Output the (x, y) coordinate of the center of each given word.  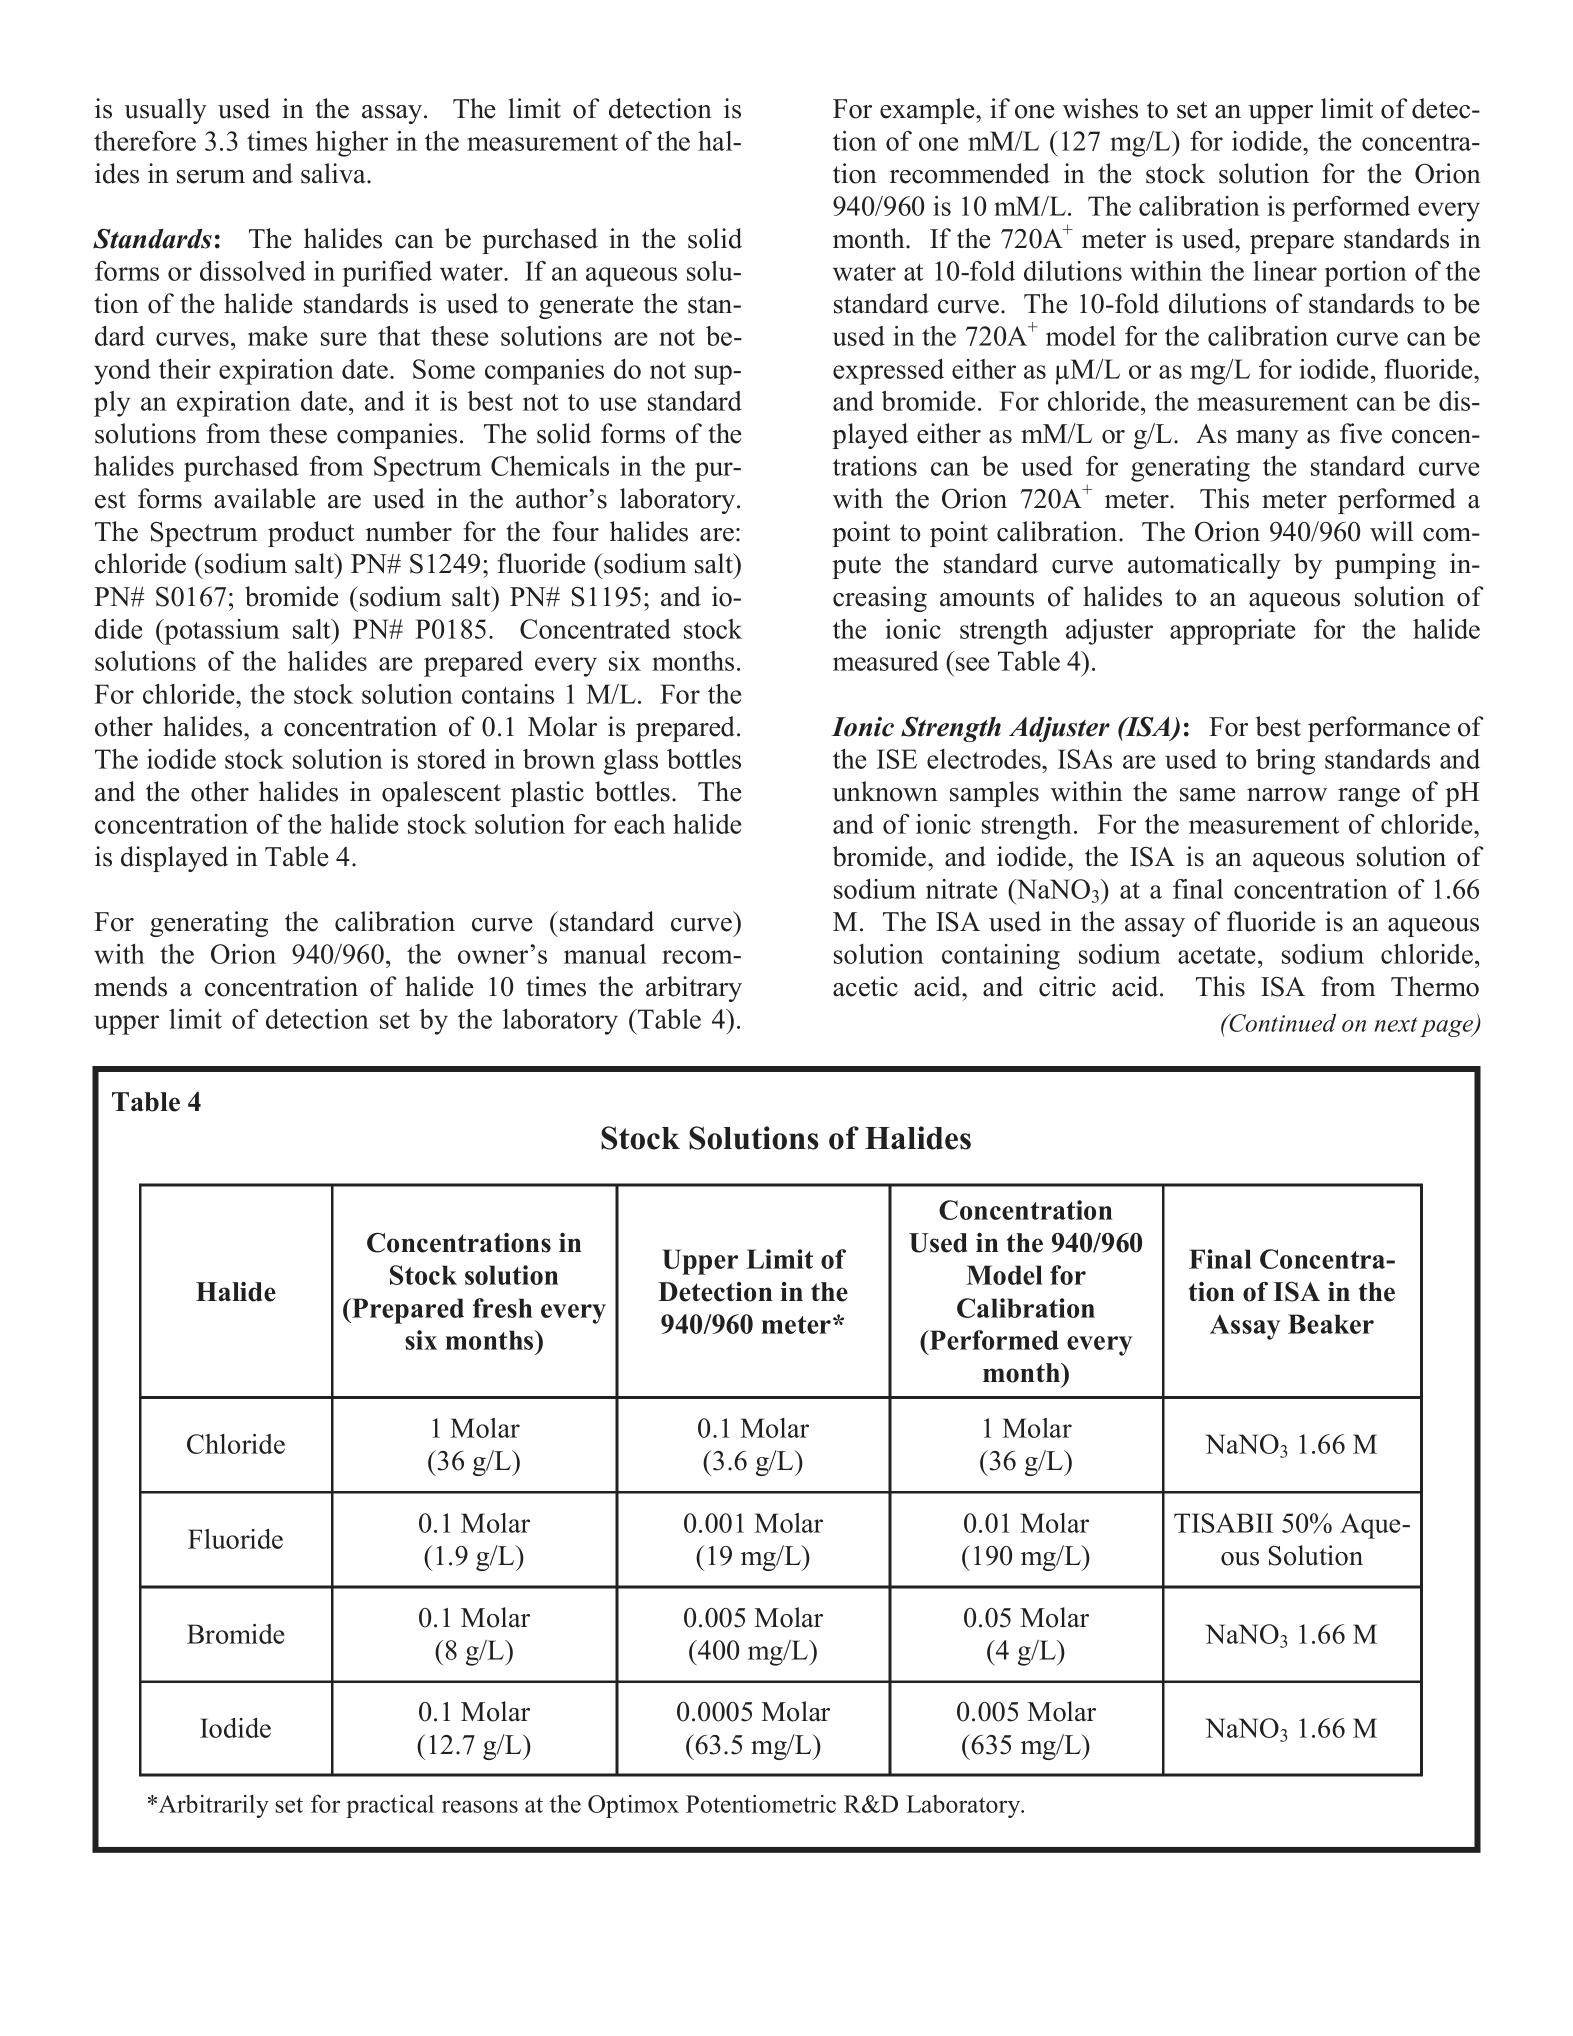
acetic (865, 986)
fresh (503, 1308)
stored (452, 759)
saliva (334, 173)
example (928, 111)
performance (1379, 729)
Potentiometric (761, 1804)
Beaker (1331, 1324)
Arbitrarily (214, 1806)
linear (1285, 271)
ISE (897, 759)
